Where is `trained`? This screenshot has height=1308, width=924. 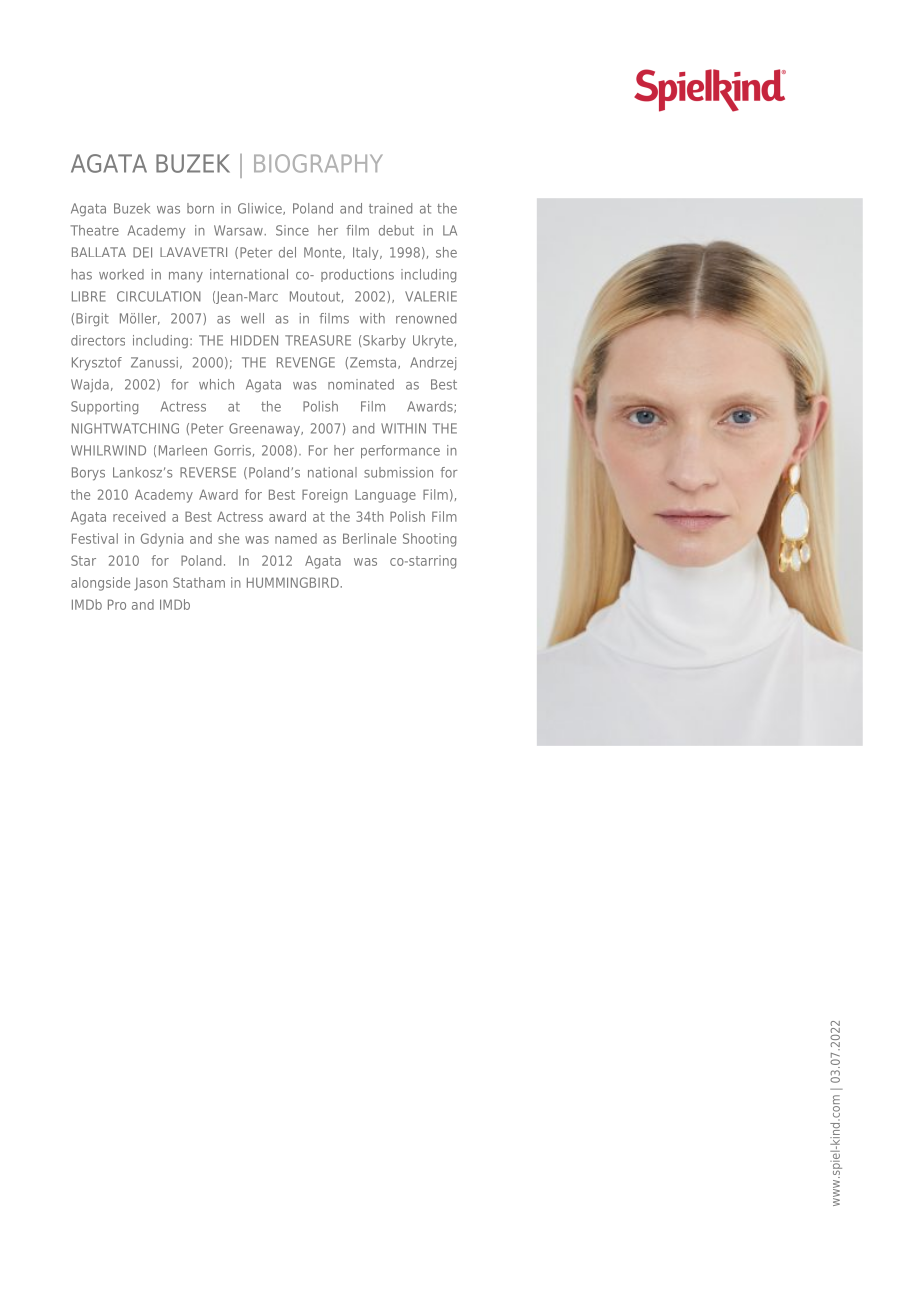 trained is located at coordinates (390, 208).
